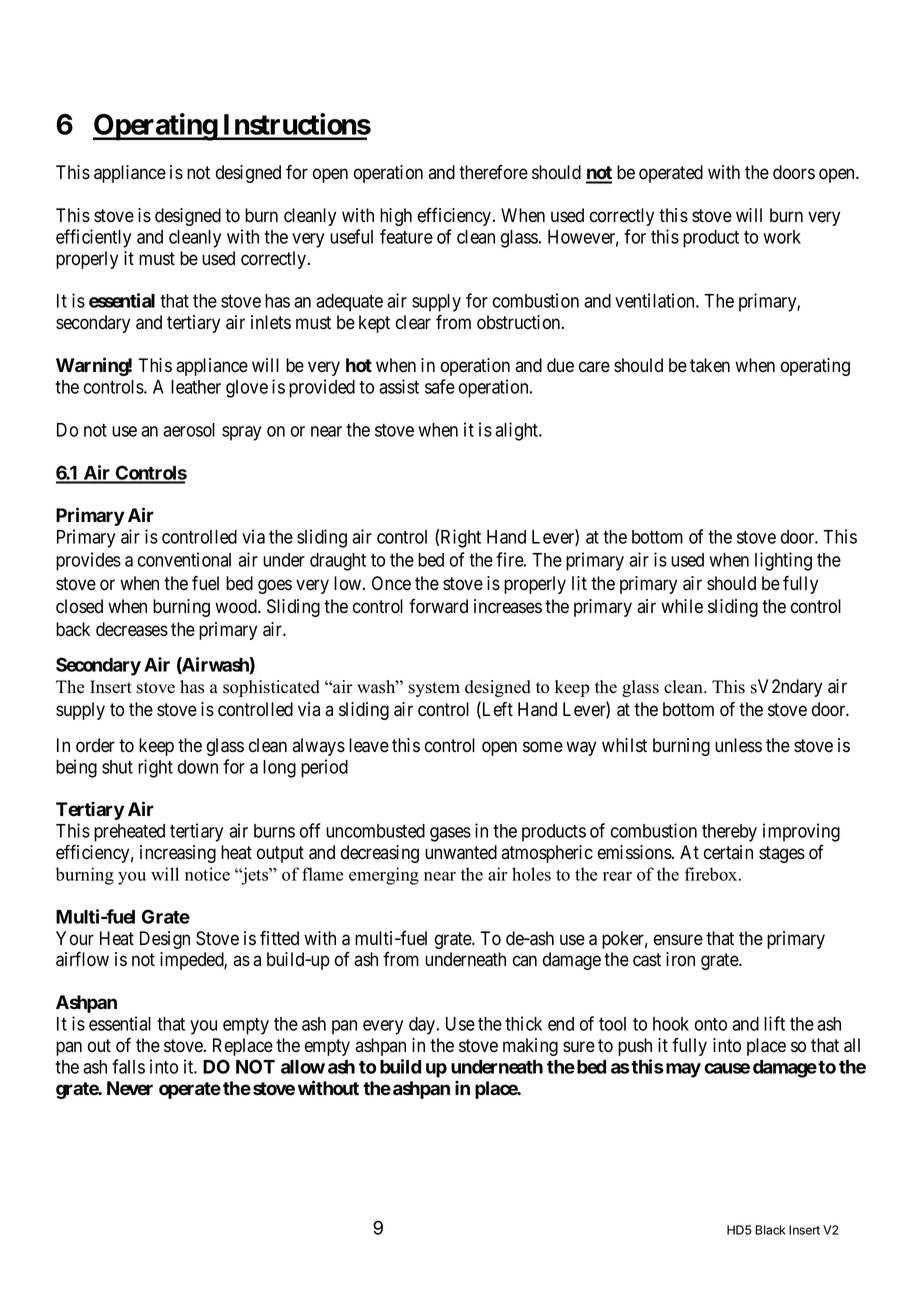  What do you see at coordinates (530, 1047) in the page?
I see `making` at bounding box center [530, 1047].
